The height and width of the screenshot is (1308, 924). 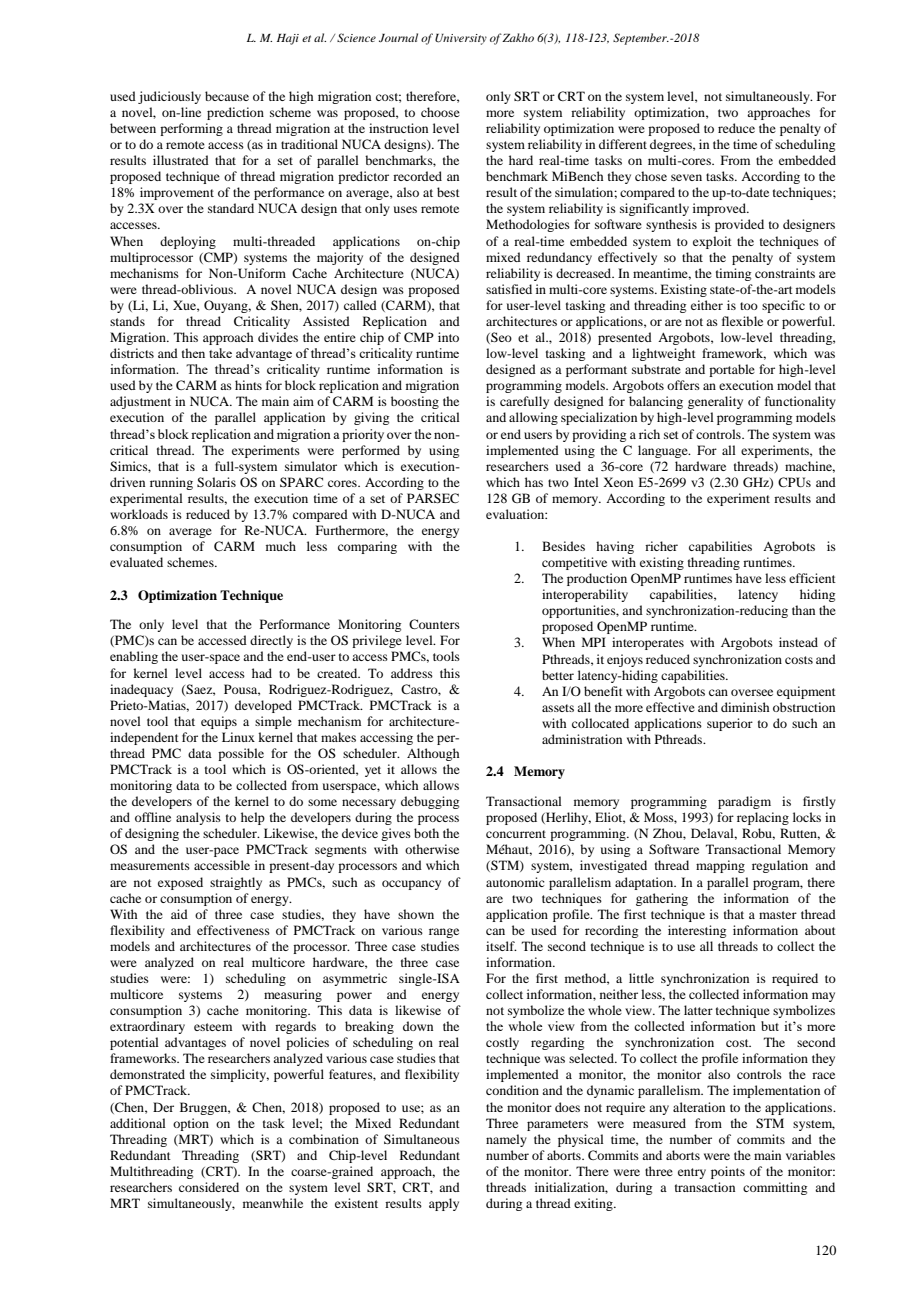 I want to click on seven, so click(x=686, y=177).
